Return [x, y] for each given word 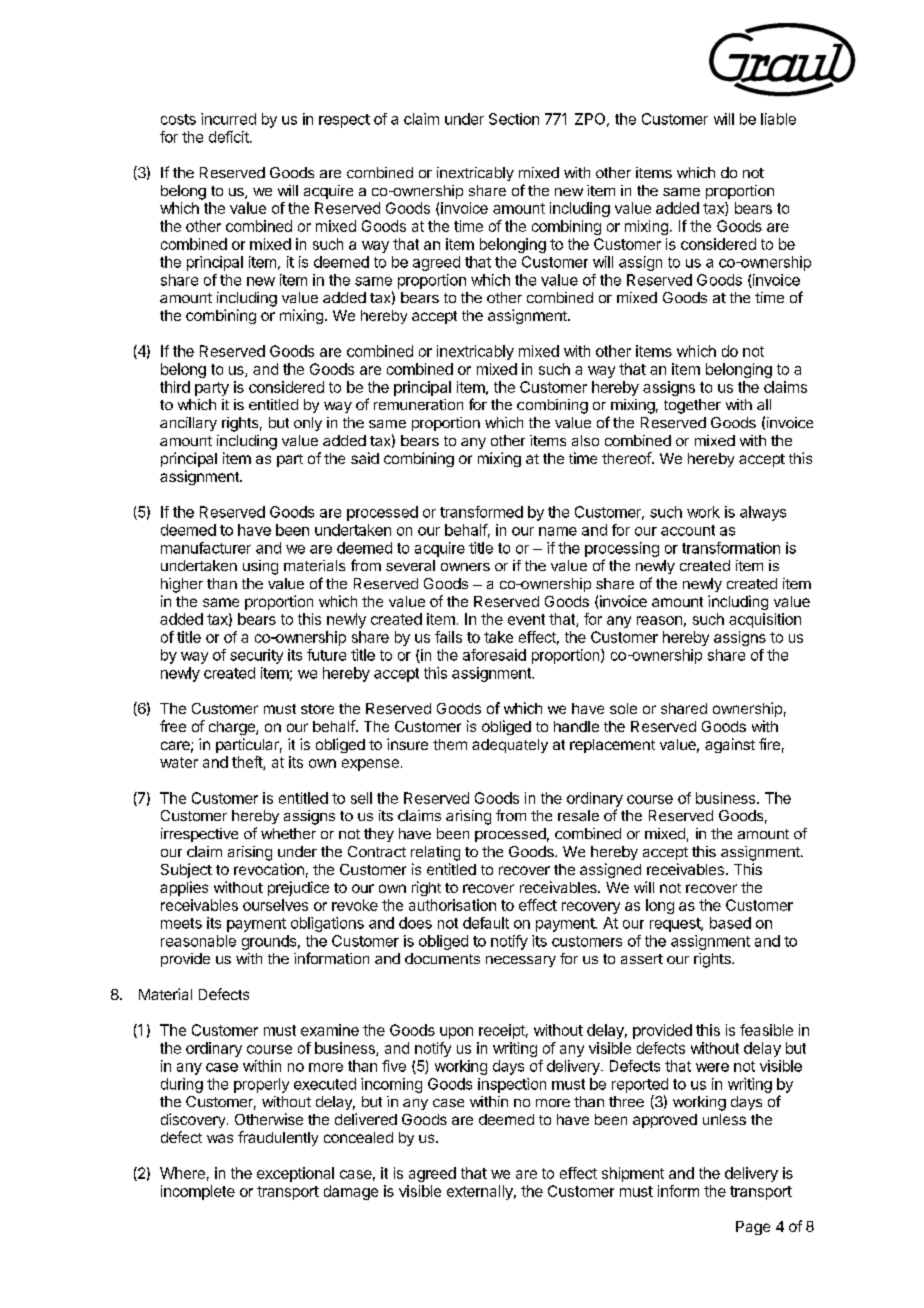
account [688, 530]
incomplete [198, 1192]
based [730, 923]
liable [778, 119]
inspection [512, 1085]
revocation [269, 869]
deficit [230, 137]
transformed [481, 512]
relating [435, 853]
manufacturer [206, 548]
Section [514, 119]
